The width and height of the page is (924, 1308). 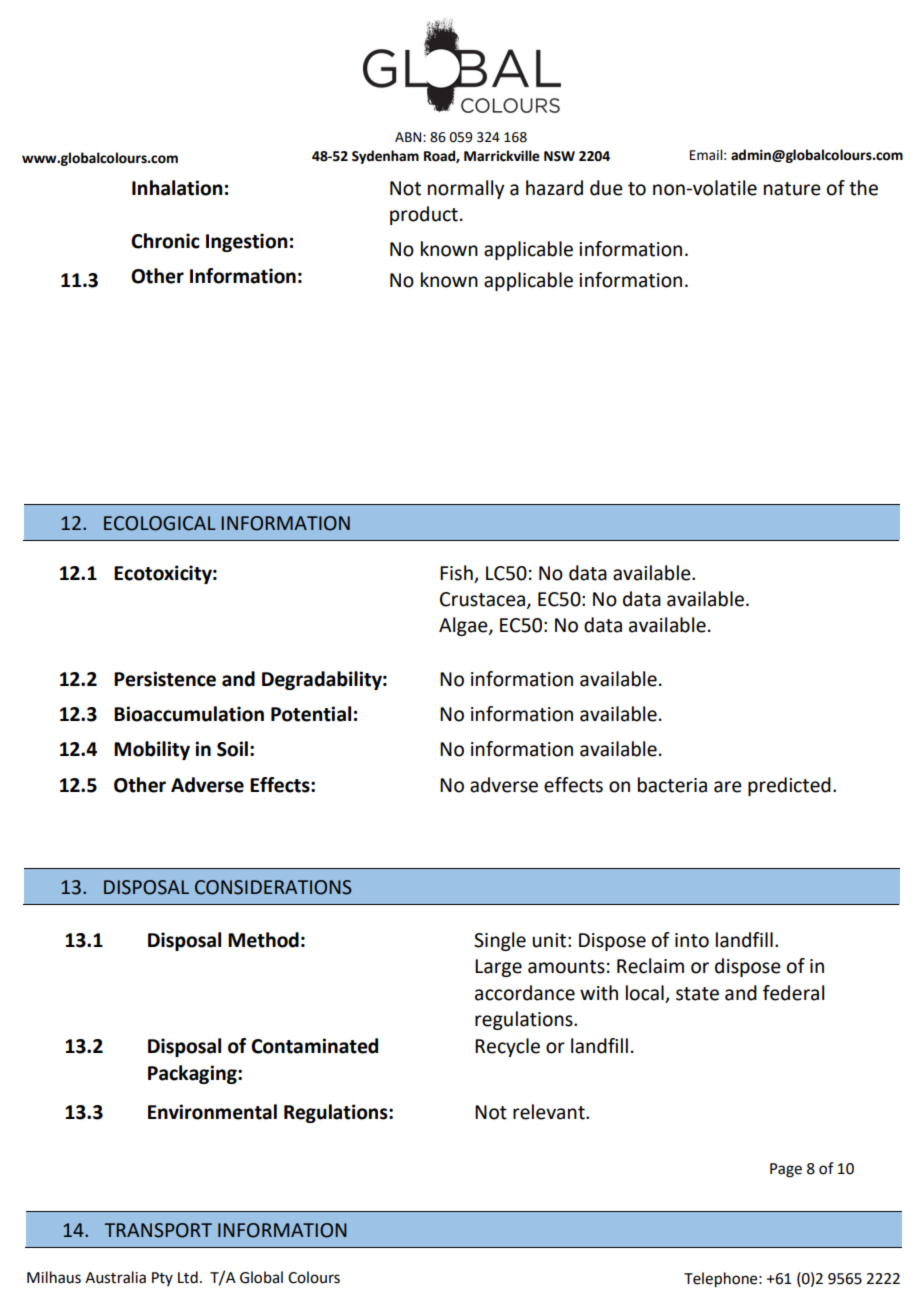 I want to click on Large, so click(x=498, y=968).
